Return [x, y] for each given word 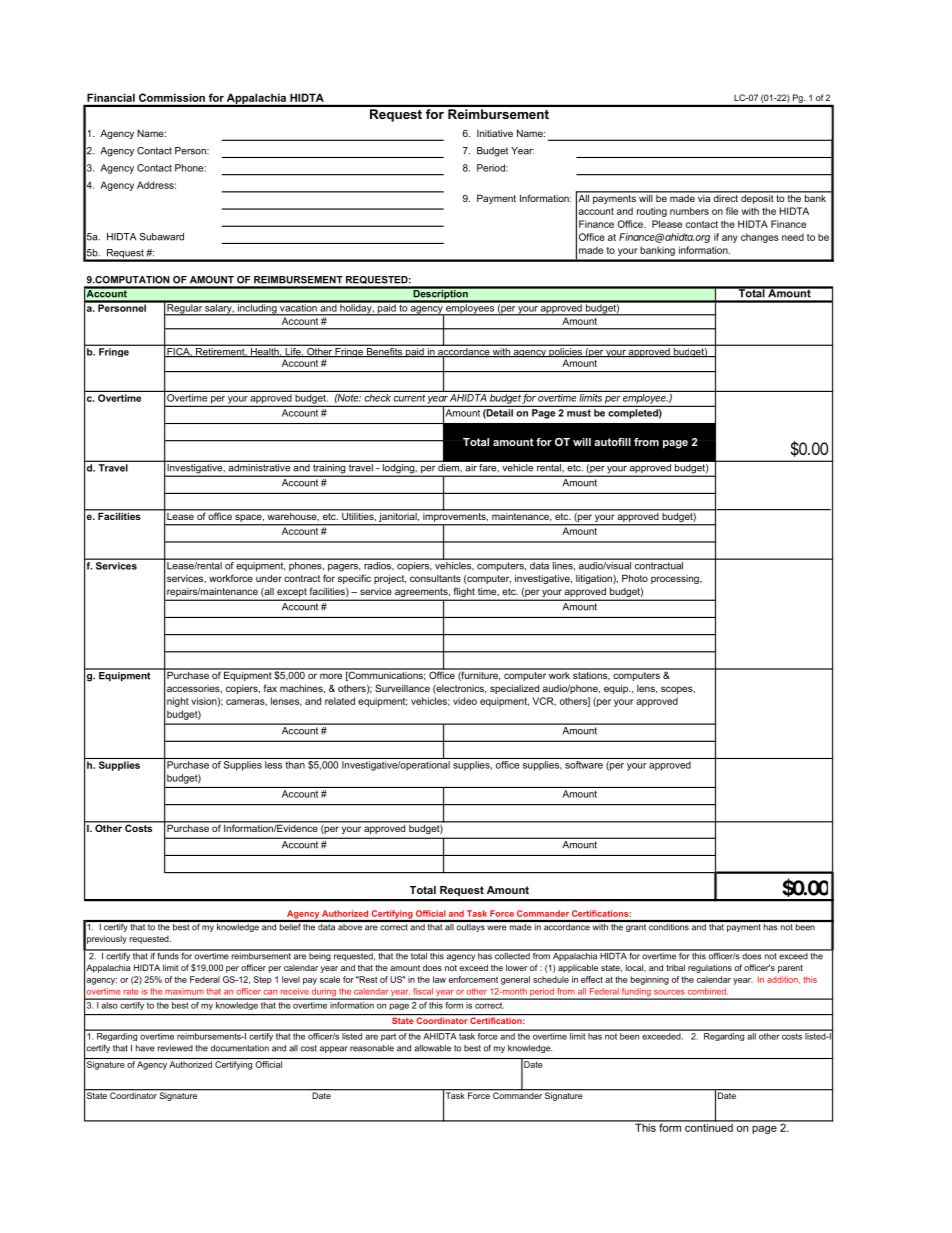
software [584, 765]
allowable [432, 1048]
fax [270, 688]
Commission [172, 97]
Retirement [220, 352]
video [465, 701]
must [579, 413]
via [704, 197]
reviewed [175, 1048]
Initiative [495, 133]
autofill [612, 442]
